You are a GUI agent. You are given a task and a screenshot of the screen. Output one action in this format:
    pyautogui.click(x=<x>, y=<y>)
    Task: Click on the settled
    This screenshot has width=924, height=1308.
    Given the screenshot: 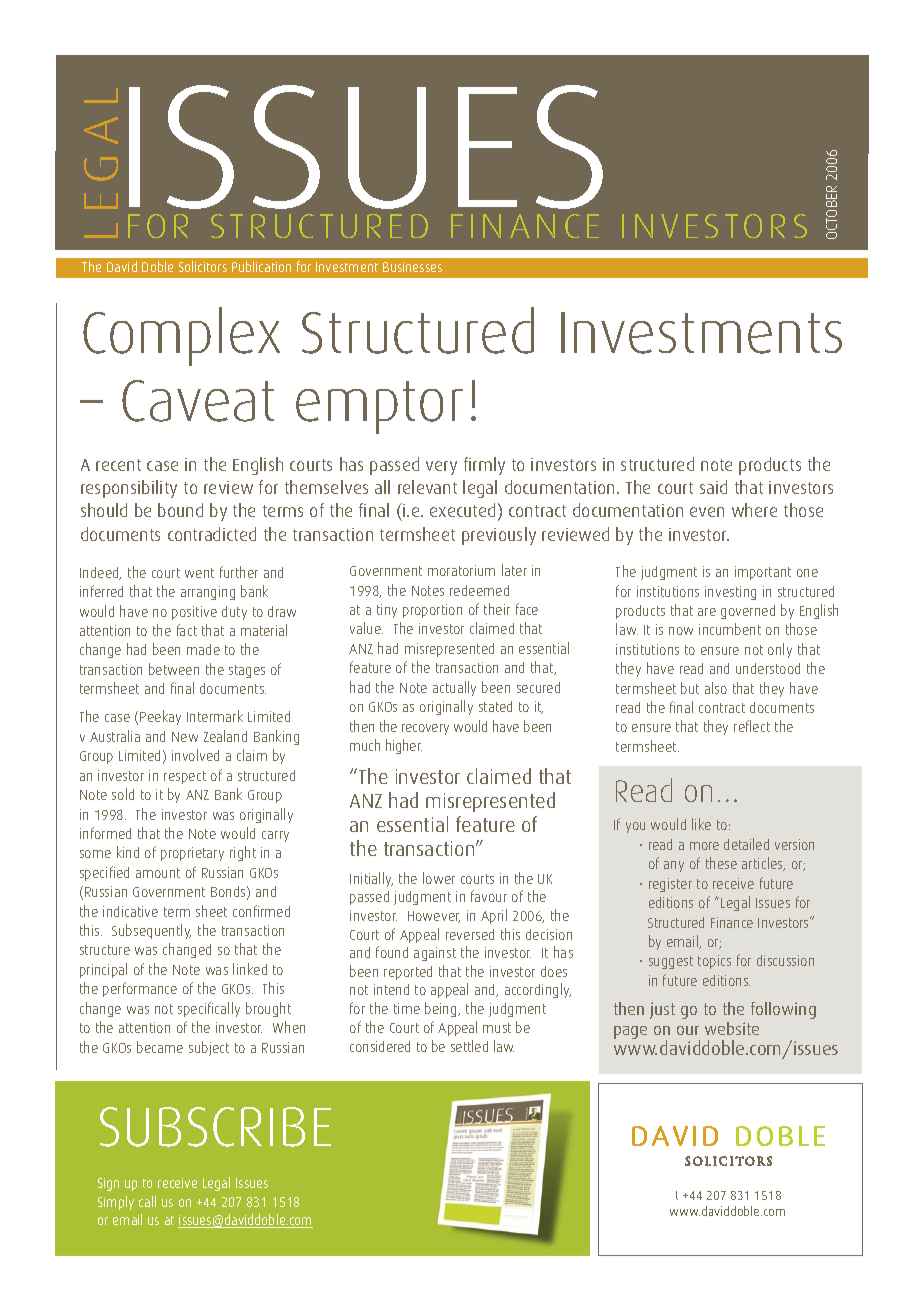 What is the action you would take?
    pyautogui.click(x=469, y=1046)
